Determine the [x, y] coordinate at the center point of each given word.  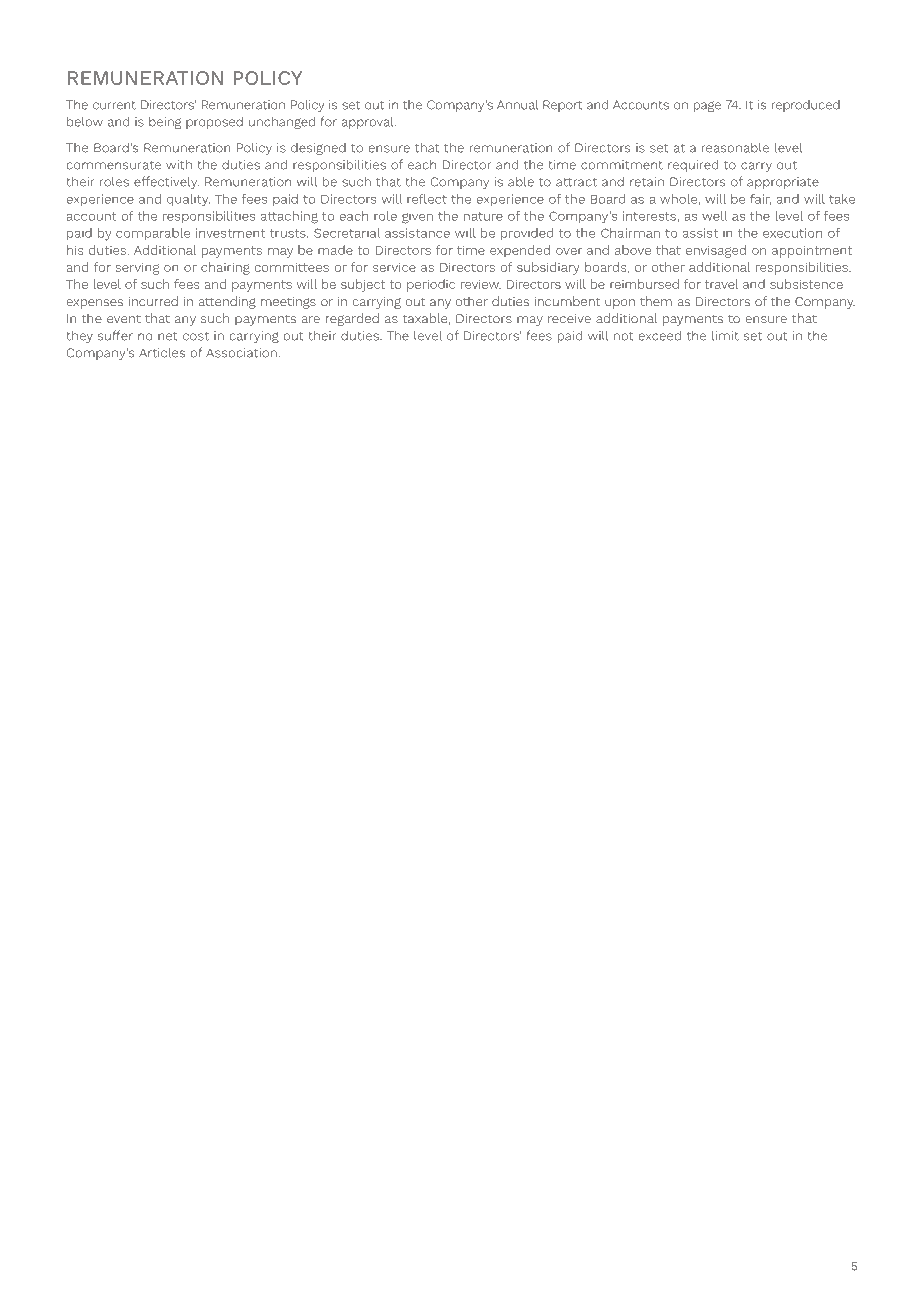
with [179, 164]
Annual [517, 104]
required [693, 166]
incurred [153, 301]
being [165, 122]
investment [230, 233]
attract [576, 182]
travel [722, 284]
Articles [162, 353]
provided [527, 234]
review [481, 284]
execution [792, 233]
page [707, 106]
